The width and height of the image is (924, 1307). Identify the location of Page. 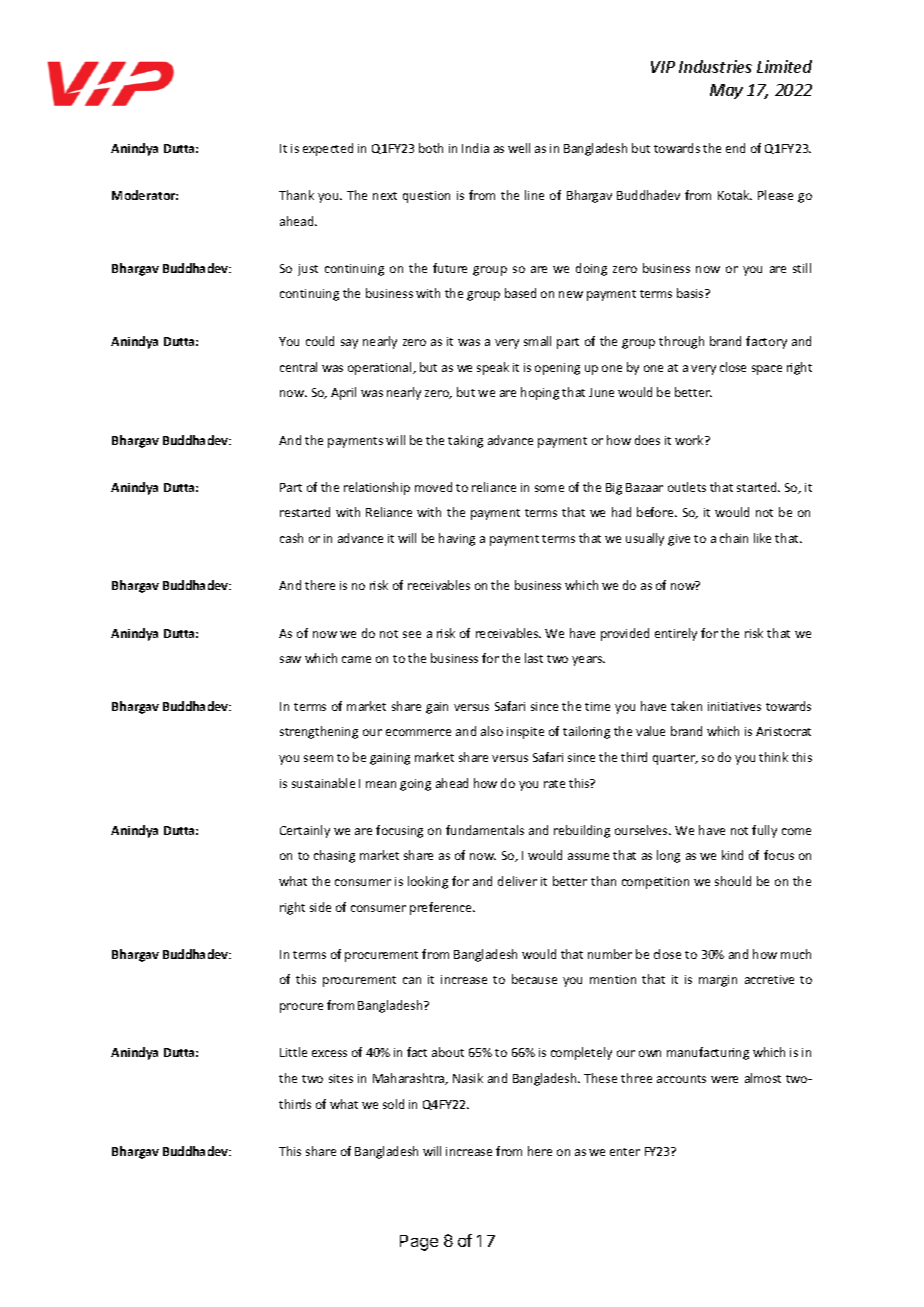
(419, 1243).
